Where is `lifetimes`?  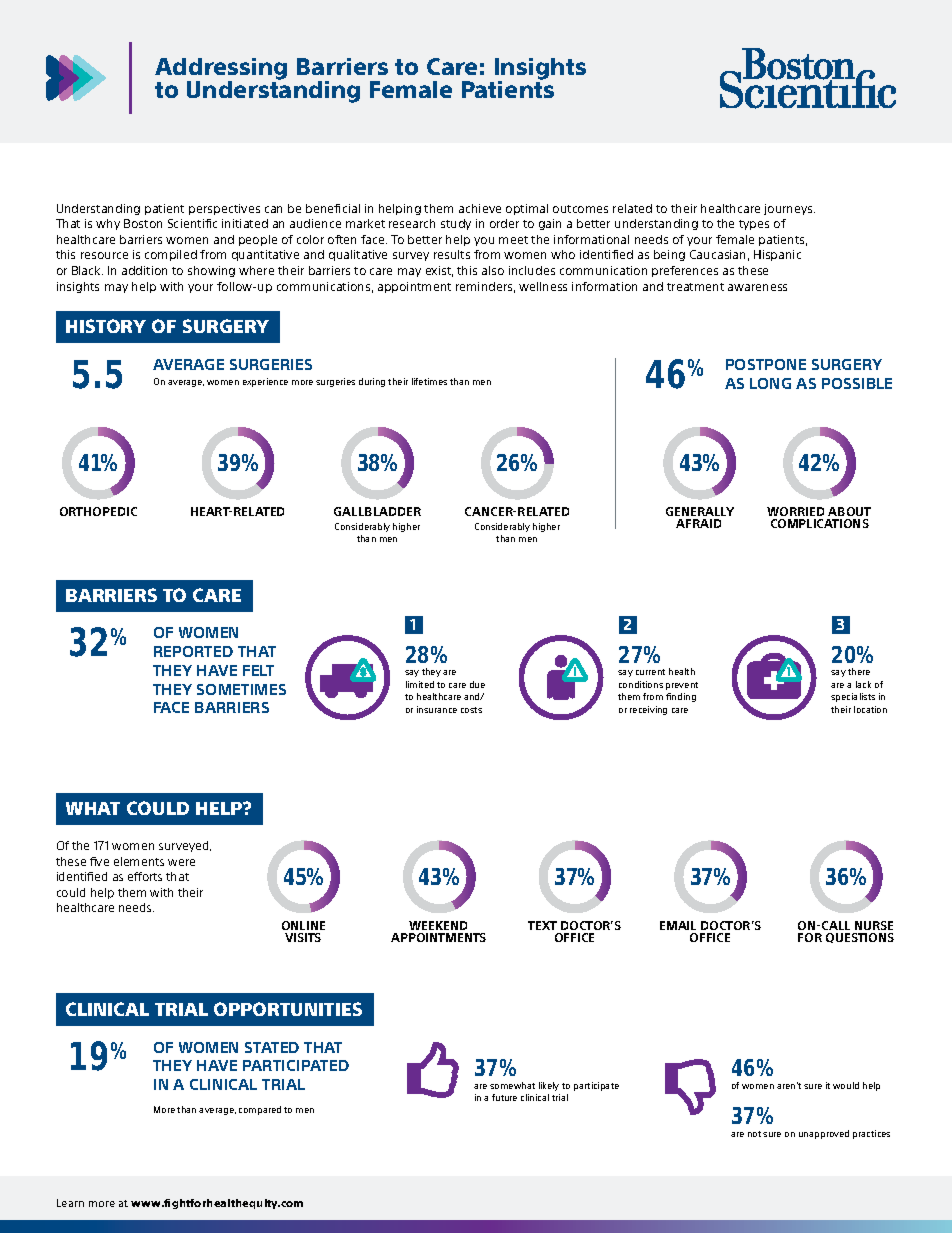
lifetimes is located at coordinates (429, 381).
